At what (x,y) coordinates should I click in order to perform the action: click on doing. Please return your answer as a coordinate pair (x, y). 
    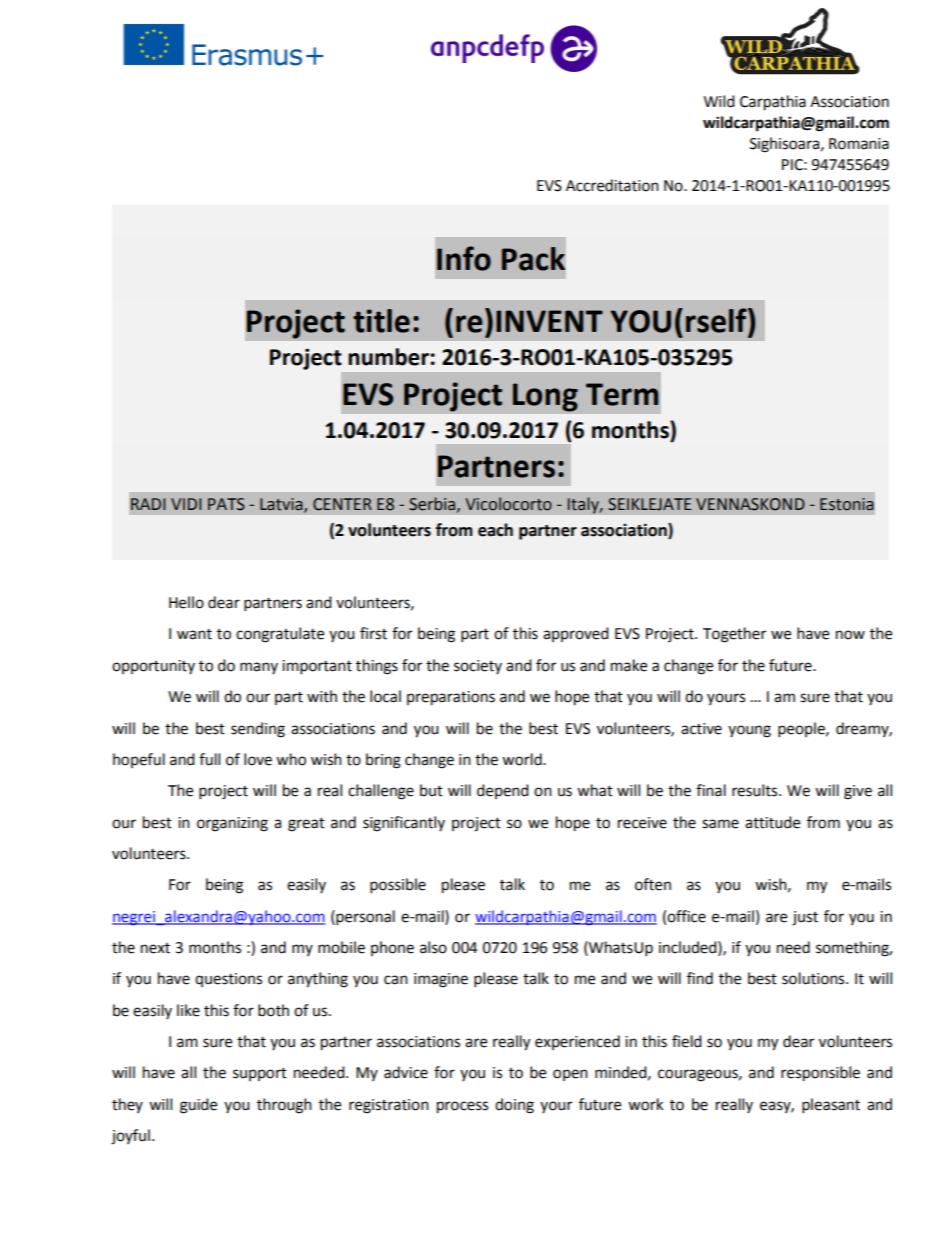
    Looking at the image, I should click on (514, 1106).
